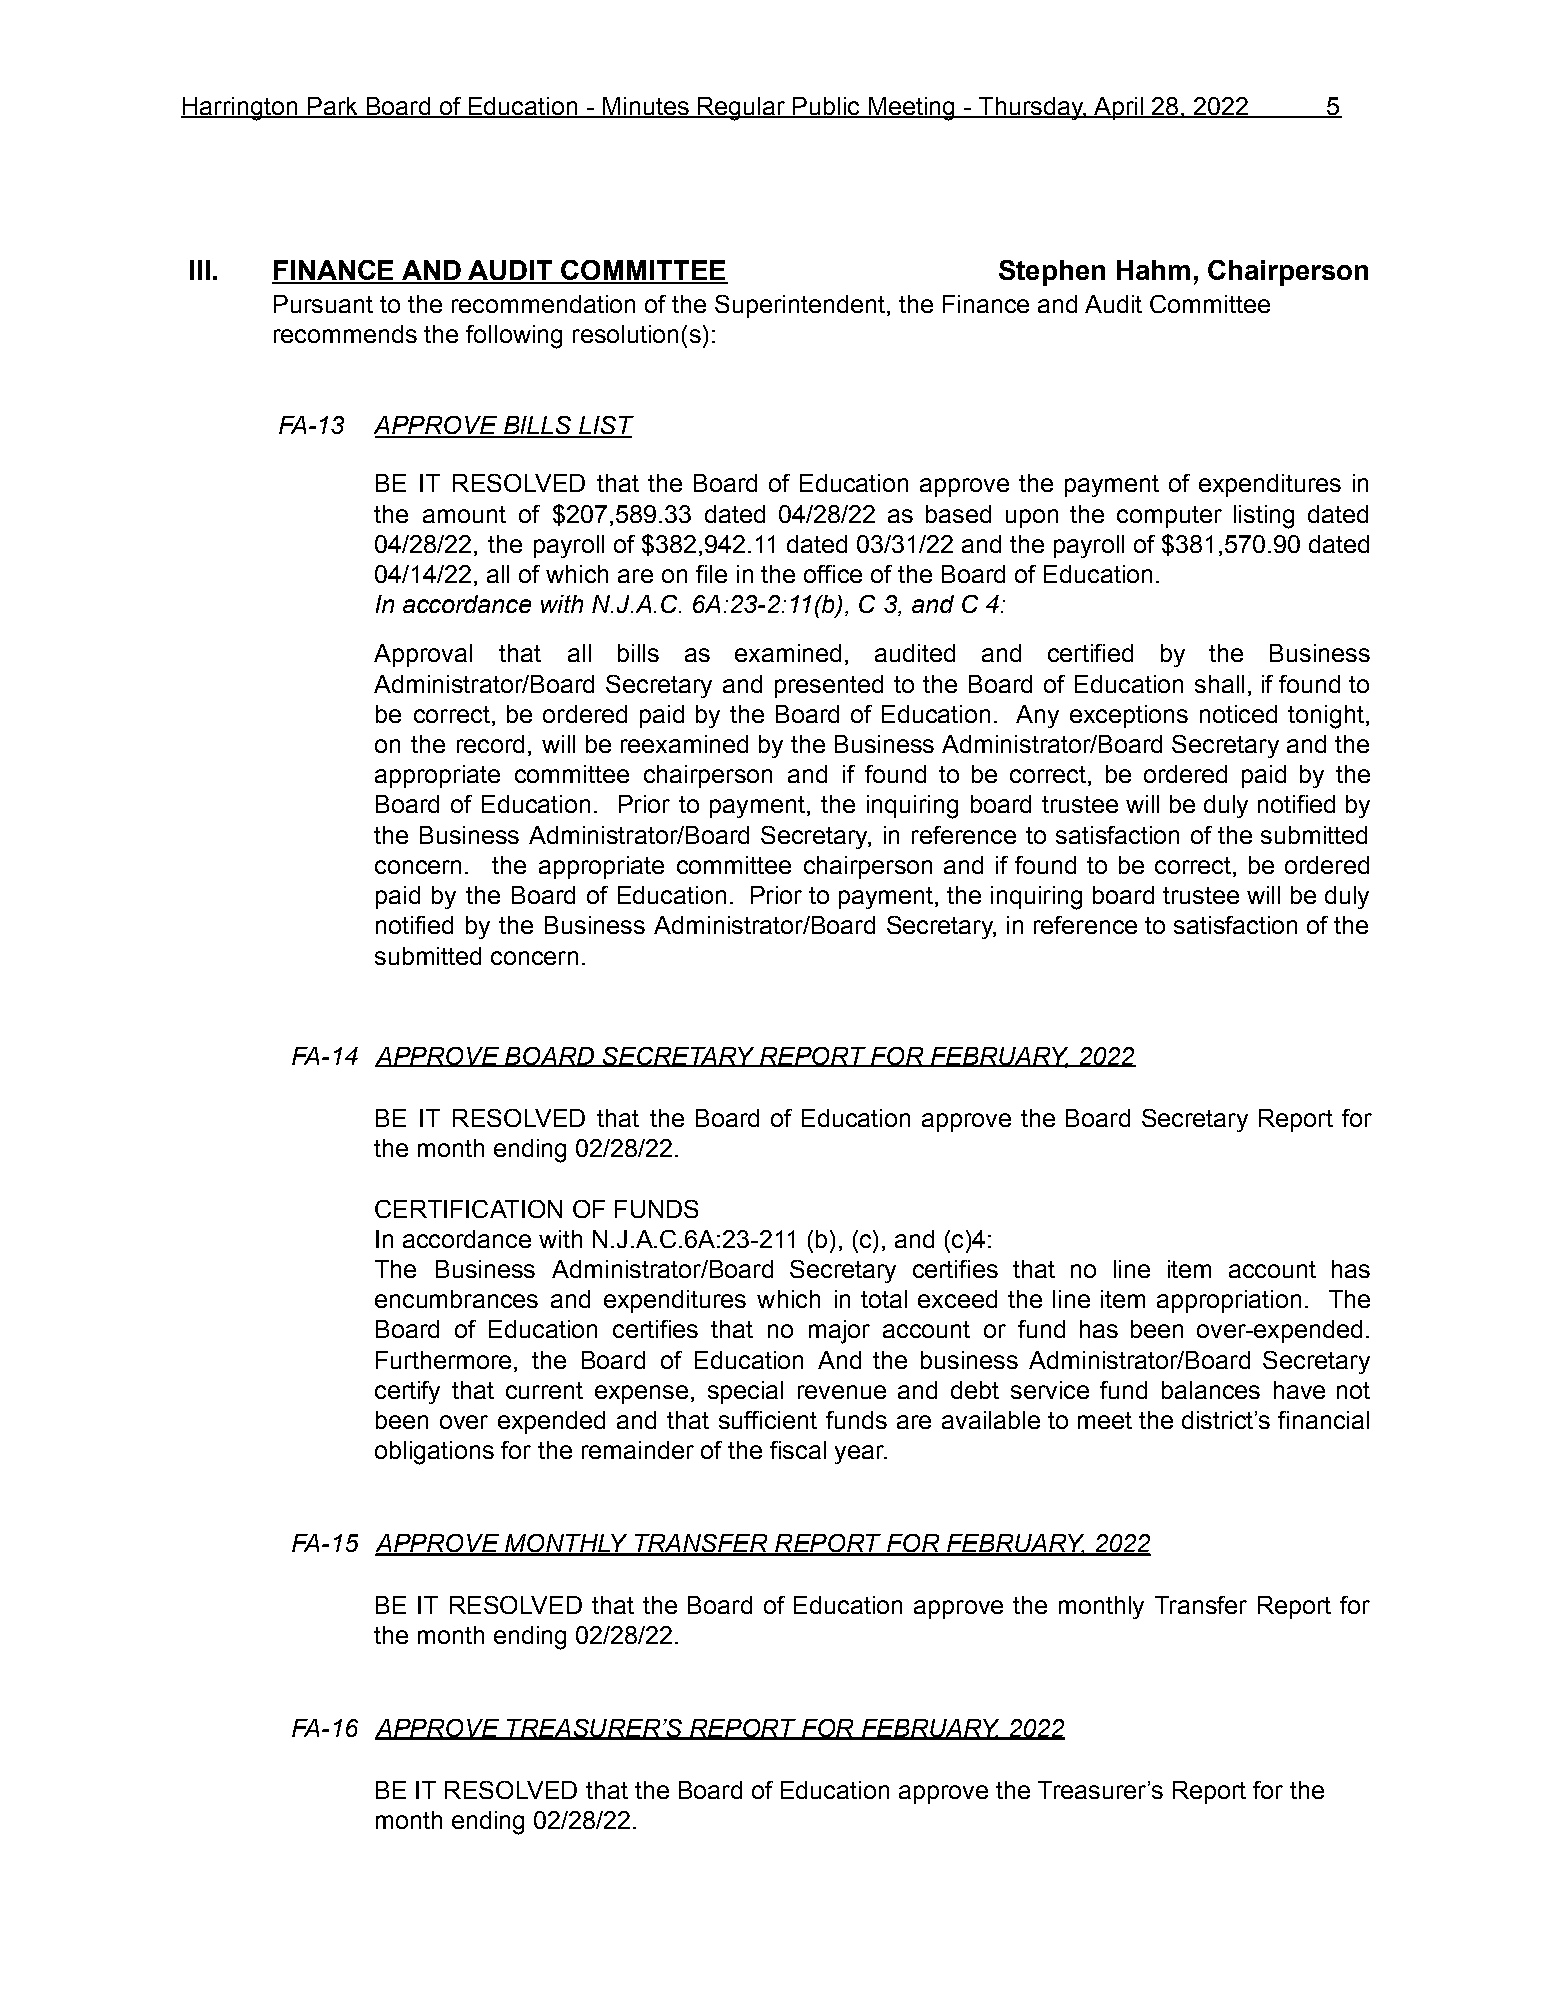 The image size is (1541, 1994). Describe the element at coordinates (884, 1299) in the screenshot. I see `total` at that location.
